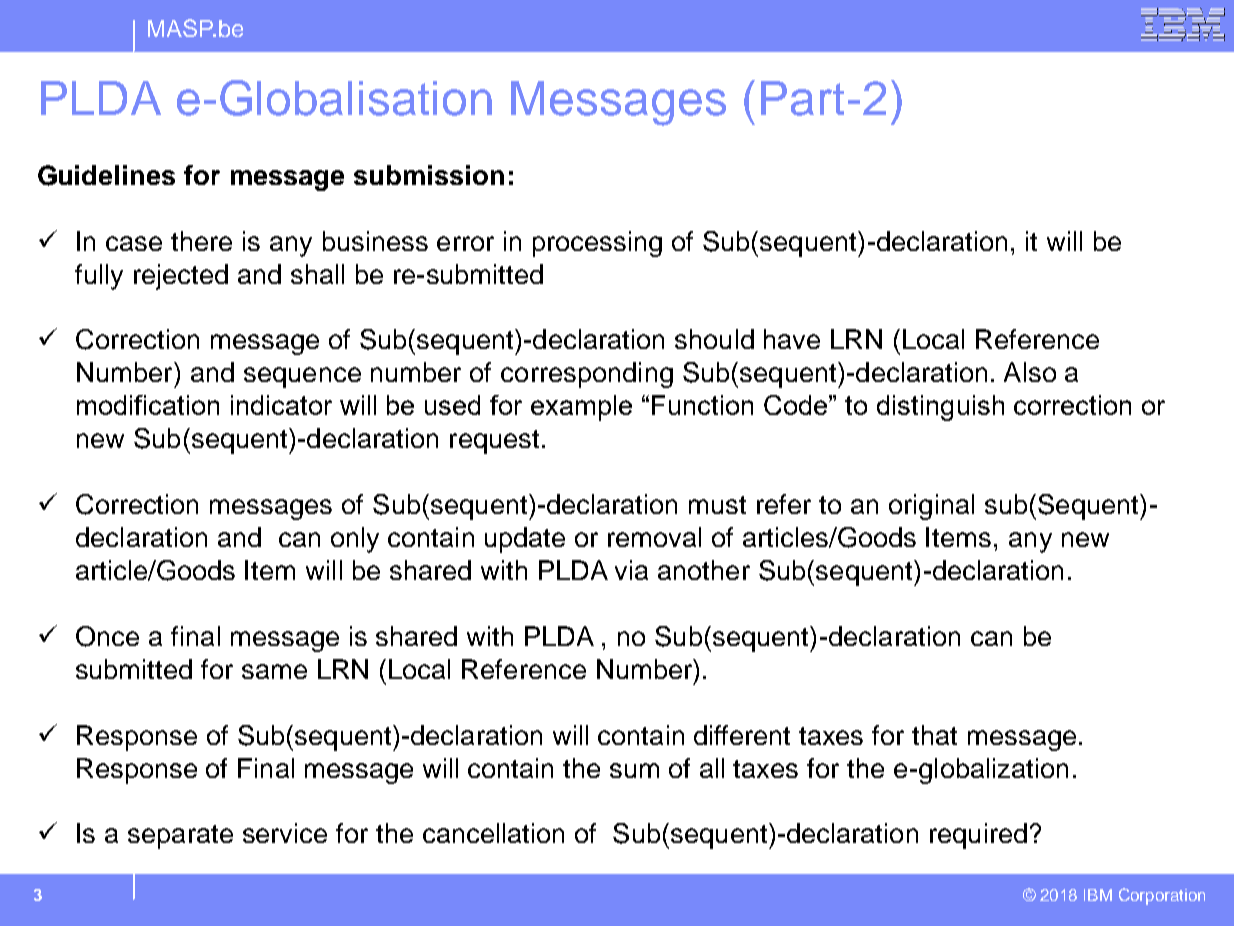 Image resolution: width=1234 pixels, height=926 pixels. What do you see at coordinates (792, 339) in the page?
I see `have` at bounding box center [792, 339].
